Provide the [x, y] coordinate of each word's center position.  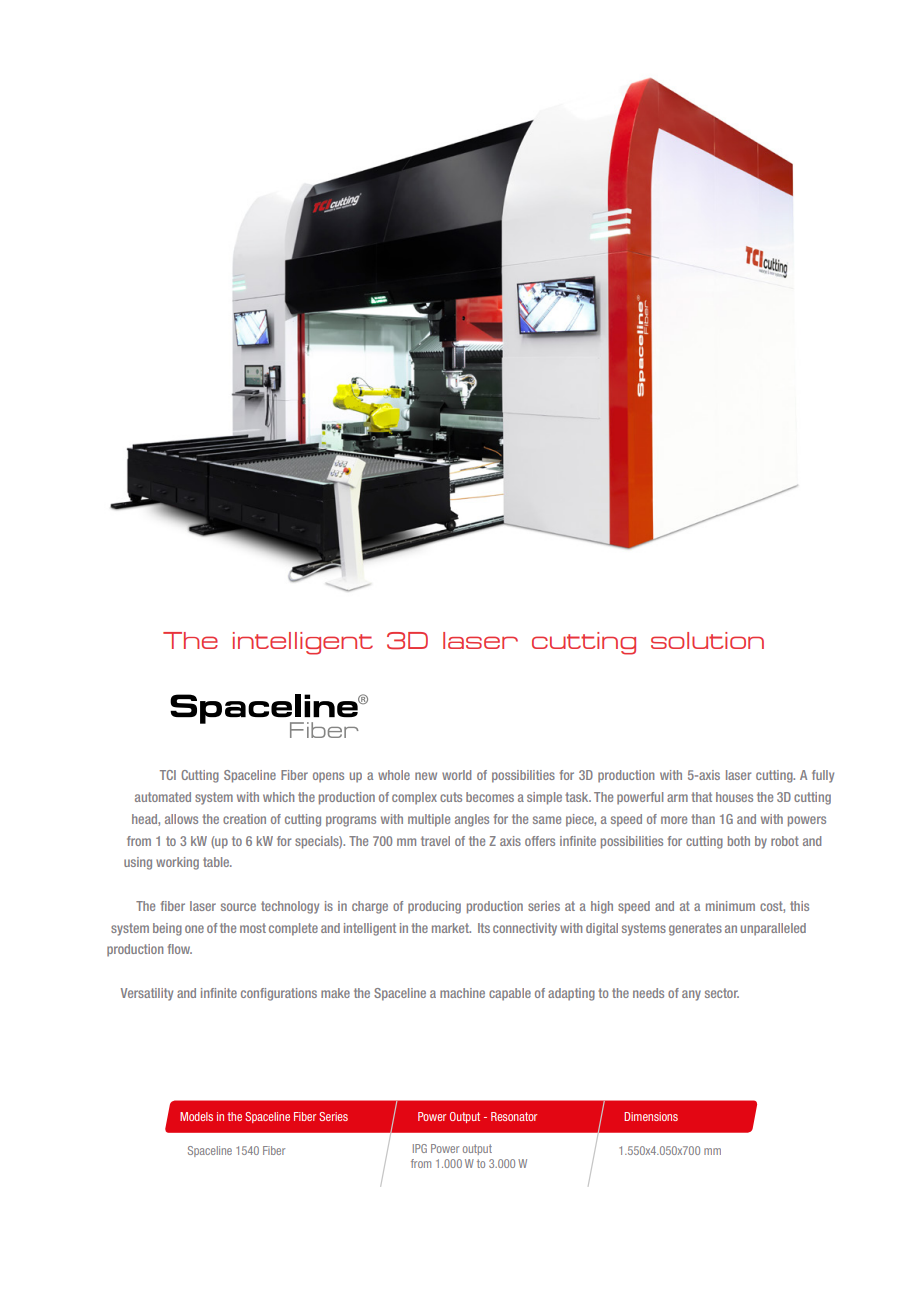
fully [823, 776]
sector [722, 993]
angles [472, 820]
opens [328, 777]
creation [244, 819]
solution [707, 640]
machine [462, 993]
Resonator [514, 1116]
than [703, 819]
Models [196, 1116]
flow [180, 949]
